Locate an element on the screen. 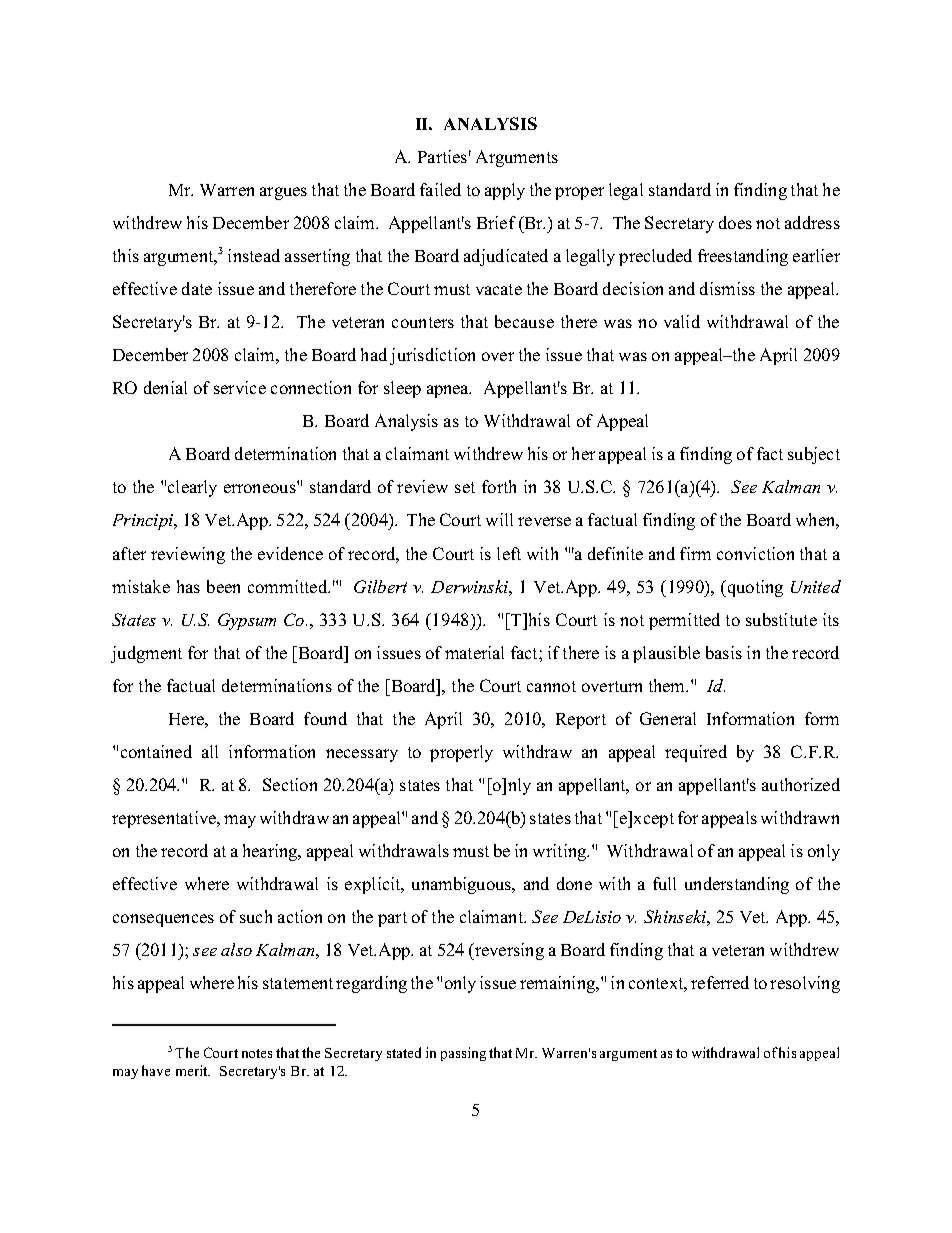  material is located at coordinates (474, 652).
